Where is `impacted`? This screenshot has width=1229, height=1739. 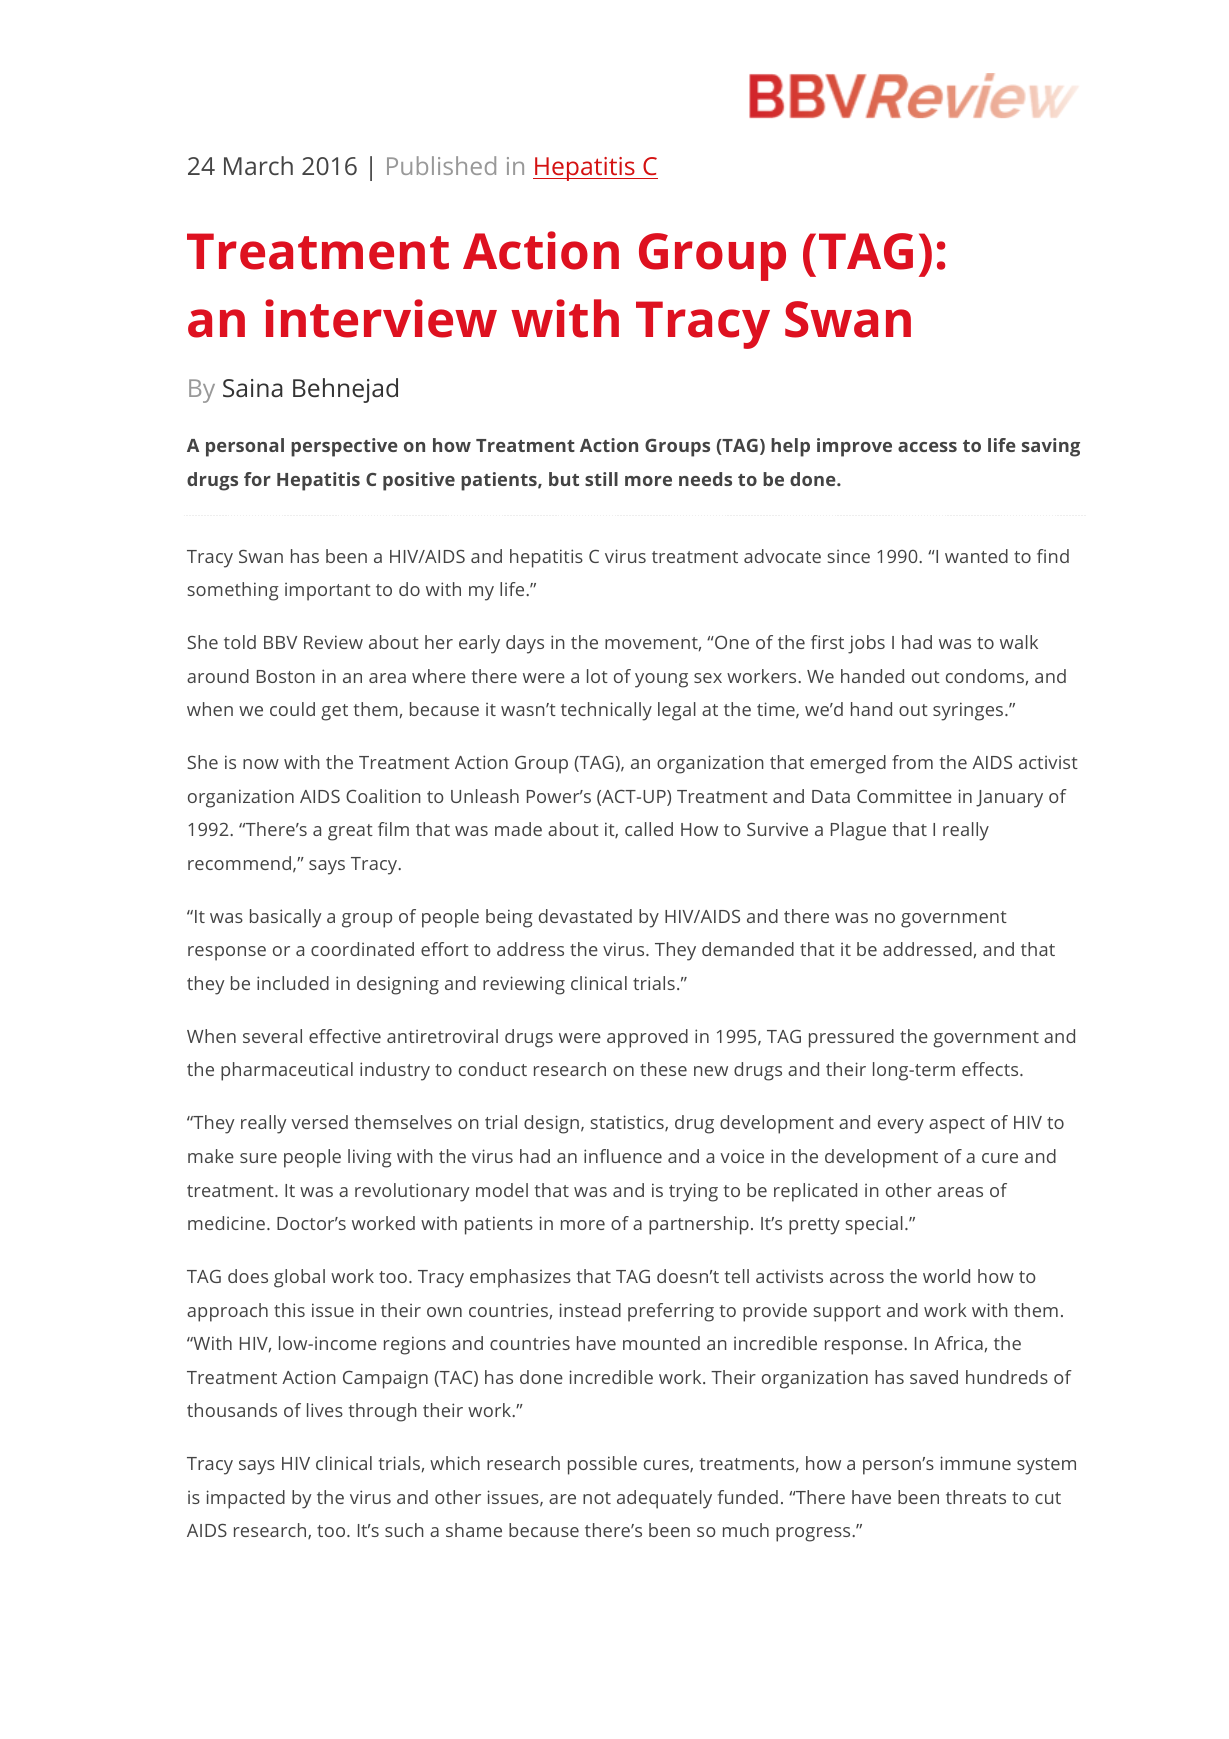
impacted is located at coordinates (245, 1499).
